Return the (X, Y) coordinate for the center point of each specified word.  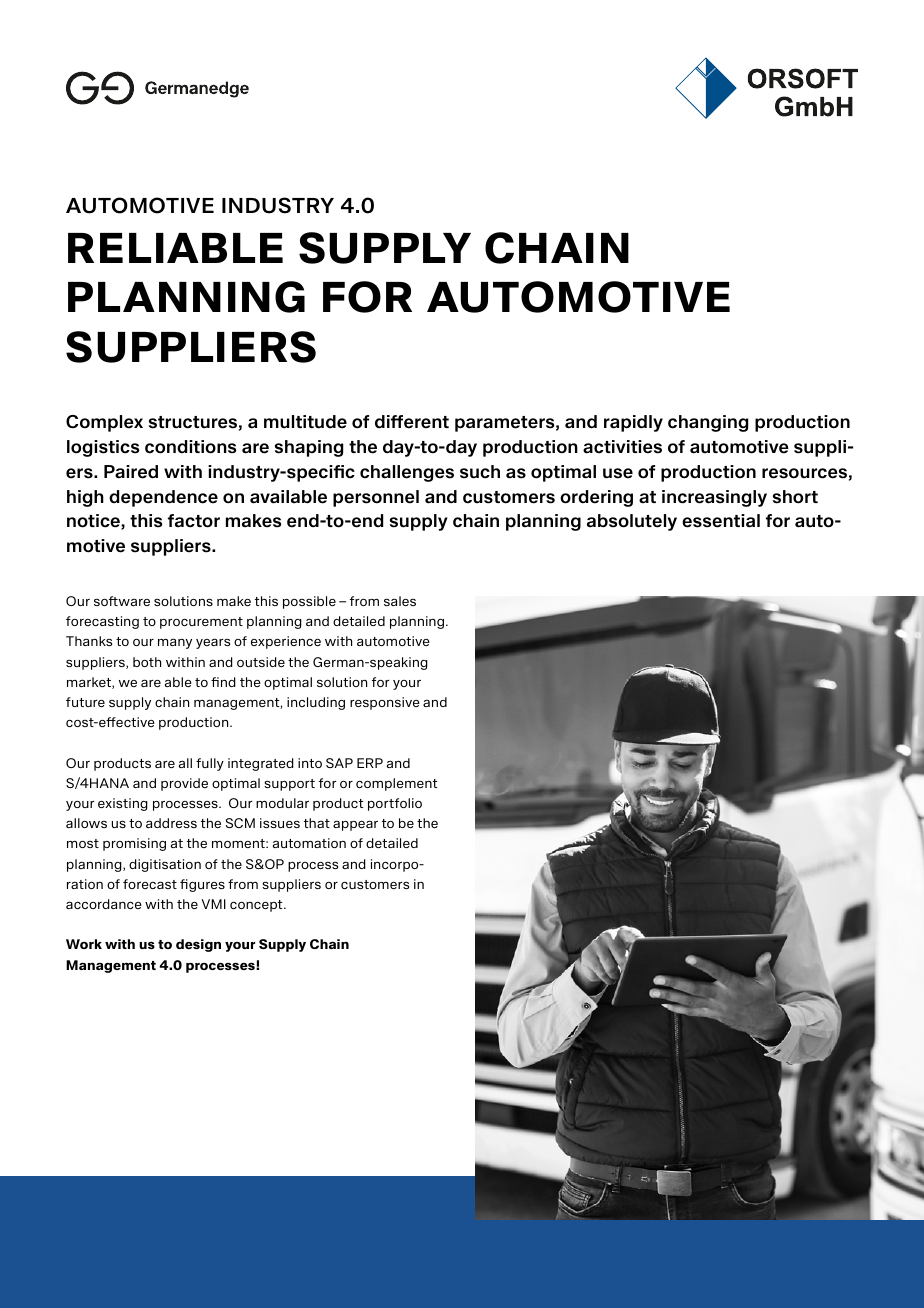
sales (400, 601)
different (412, 422)
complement (396, 784)
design (198, 945)
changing (708, 423)
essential (721, 521)
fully (210, 764)
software (122, 601)
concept (257, 906)
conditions (190, 447)
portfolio (395, 804)
